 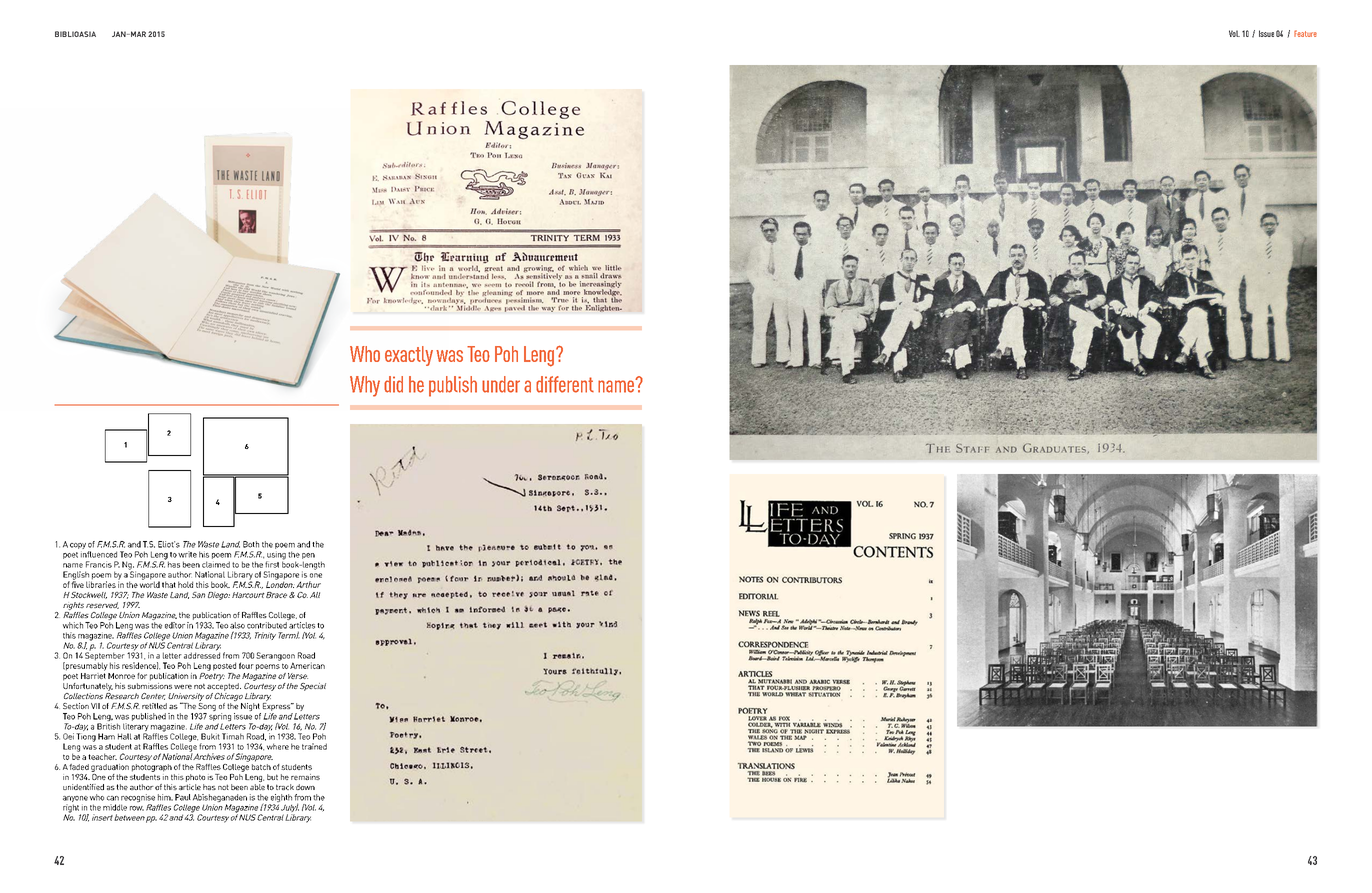 What do you see at coordinates (257, 787) in the screenshot?
I see `able` at bounding box center [257, 787].
